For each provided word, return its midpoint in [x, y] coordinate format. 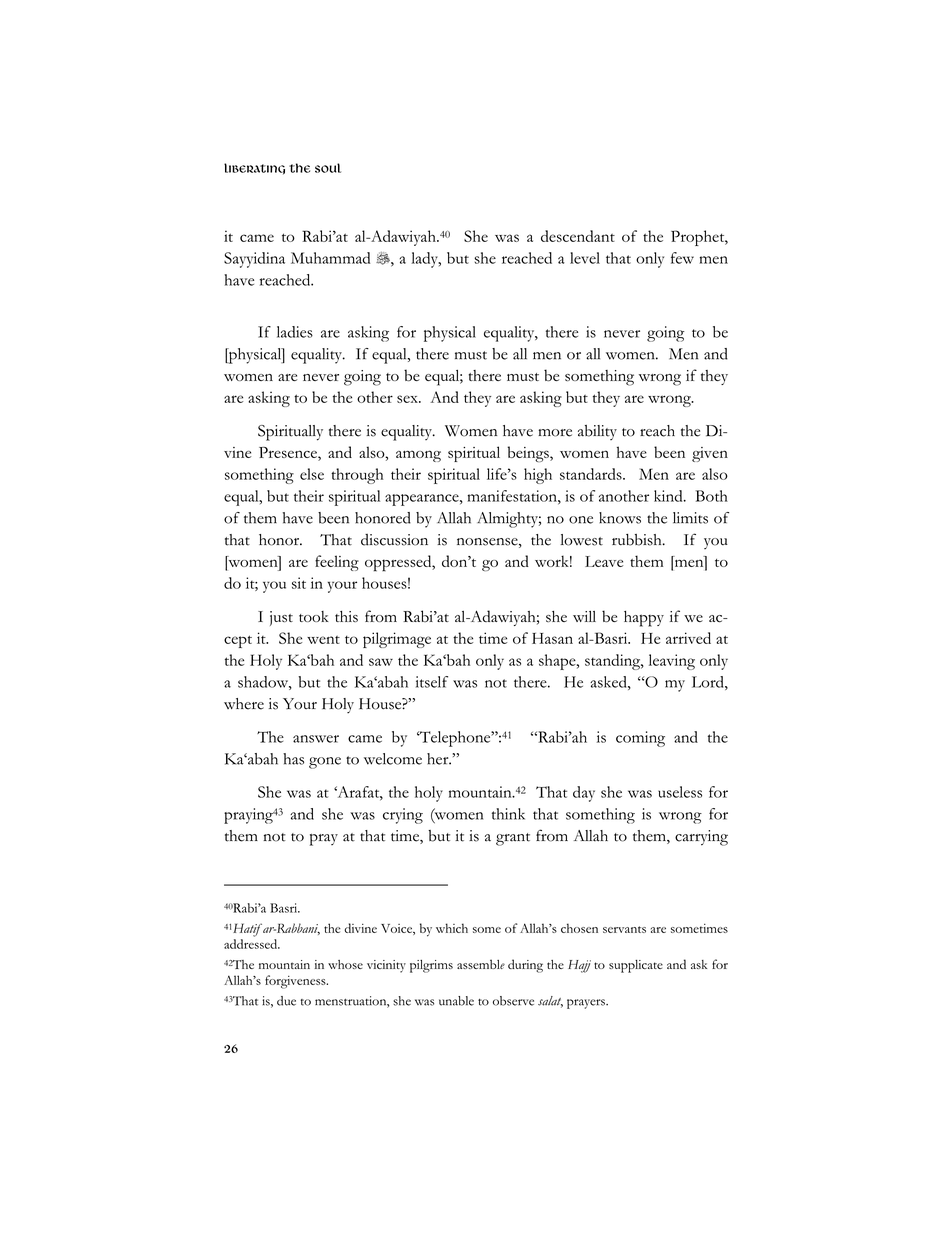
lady [425, 260]
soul [328, 168]
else [312, 474]
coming [640, 739]
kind [669, 496]
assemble [481, 964]
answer [316, 739]
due [286, 1001]
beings [529, 454]
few [682, 258]
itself [432, 682]
